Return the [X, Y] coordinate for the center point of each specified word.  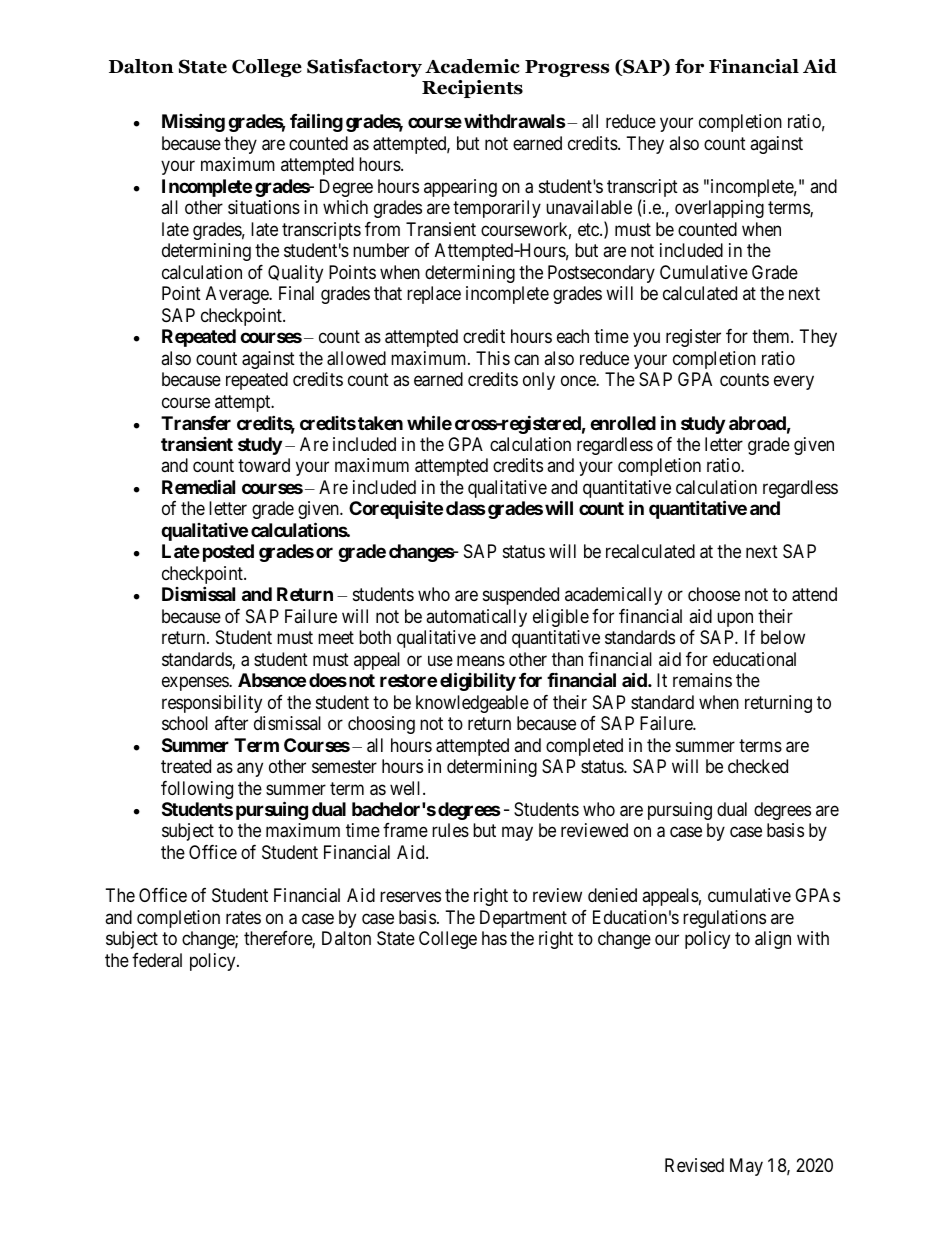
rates [243, 918]
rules [450, 830]
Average [238, 295]
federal [157, 960]
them [772, 336]
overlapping [719, 209]
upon [735, 619]
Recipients [472, 89]
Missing [193, 123]
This [493, 358]
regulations [724, 919]
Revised [694, 1165]
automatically [476, 618]
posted [228, 553]
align [773, 940]
